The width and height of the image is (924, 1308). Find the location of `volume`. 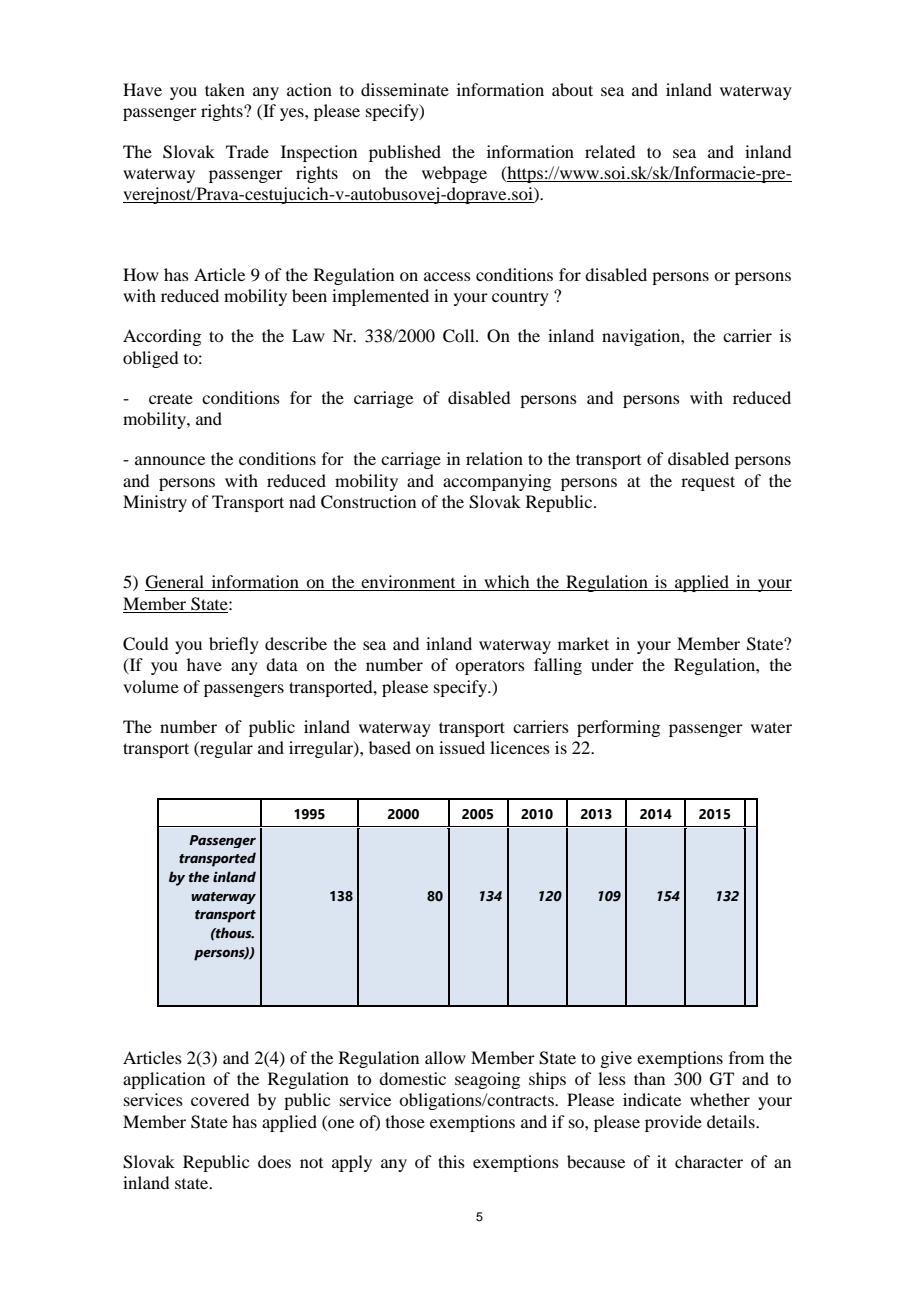

volume is located at coordinates (151, 686).
